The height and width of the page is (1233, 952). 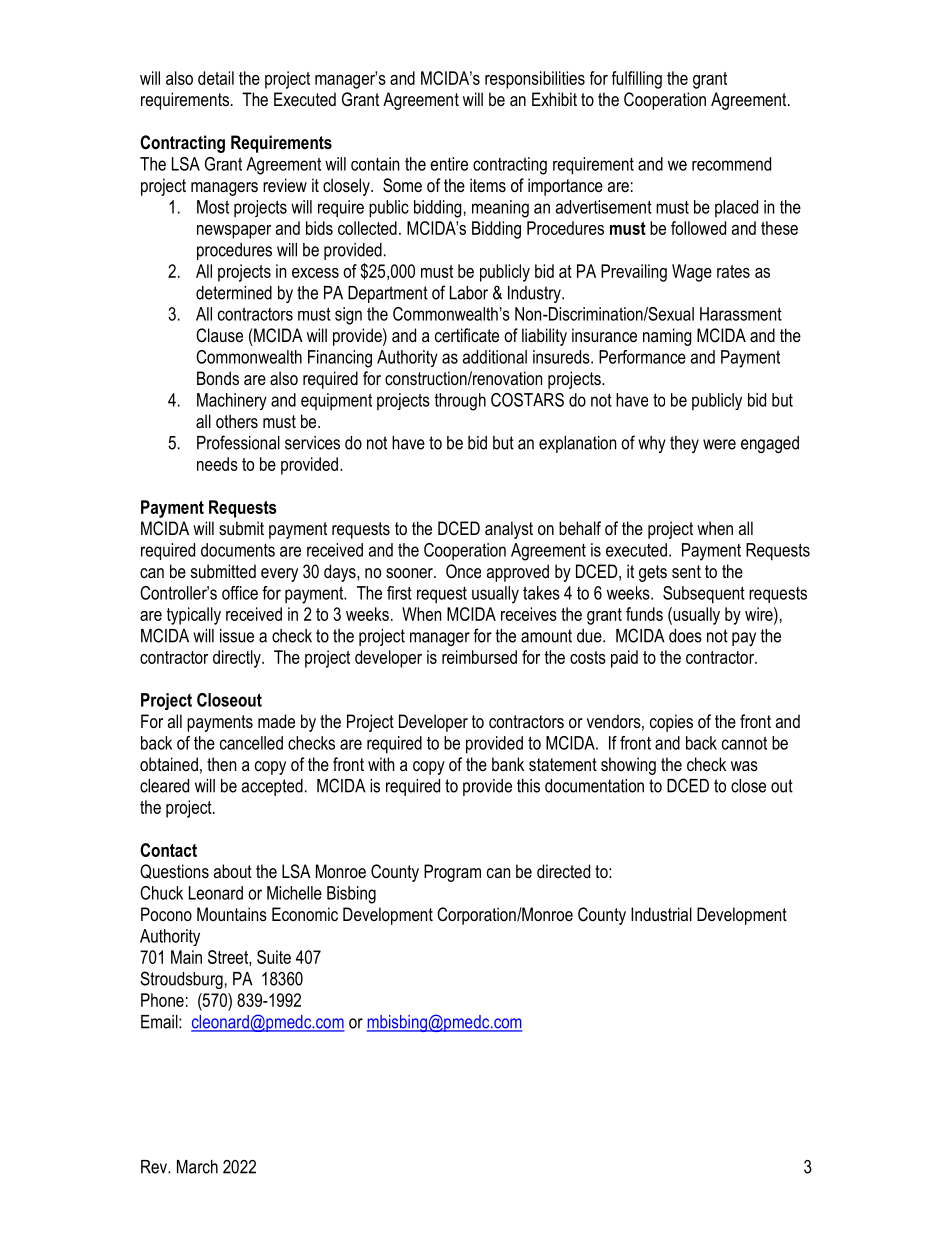 I want to click on about, so click(x=233, y=871).
